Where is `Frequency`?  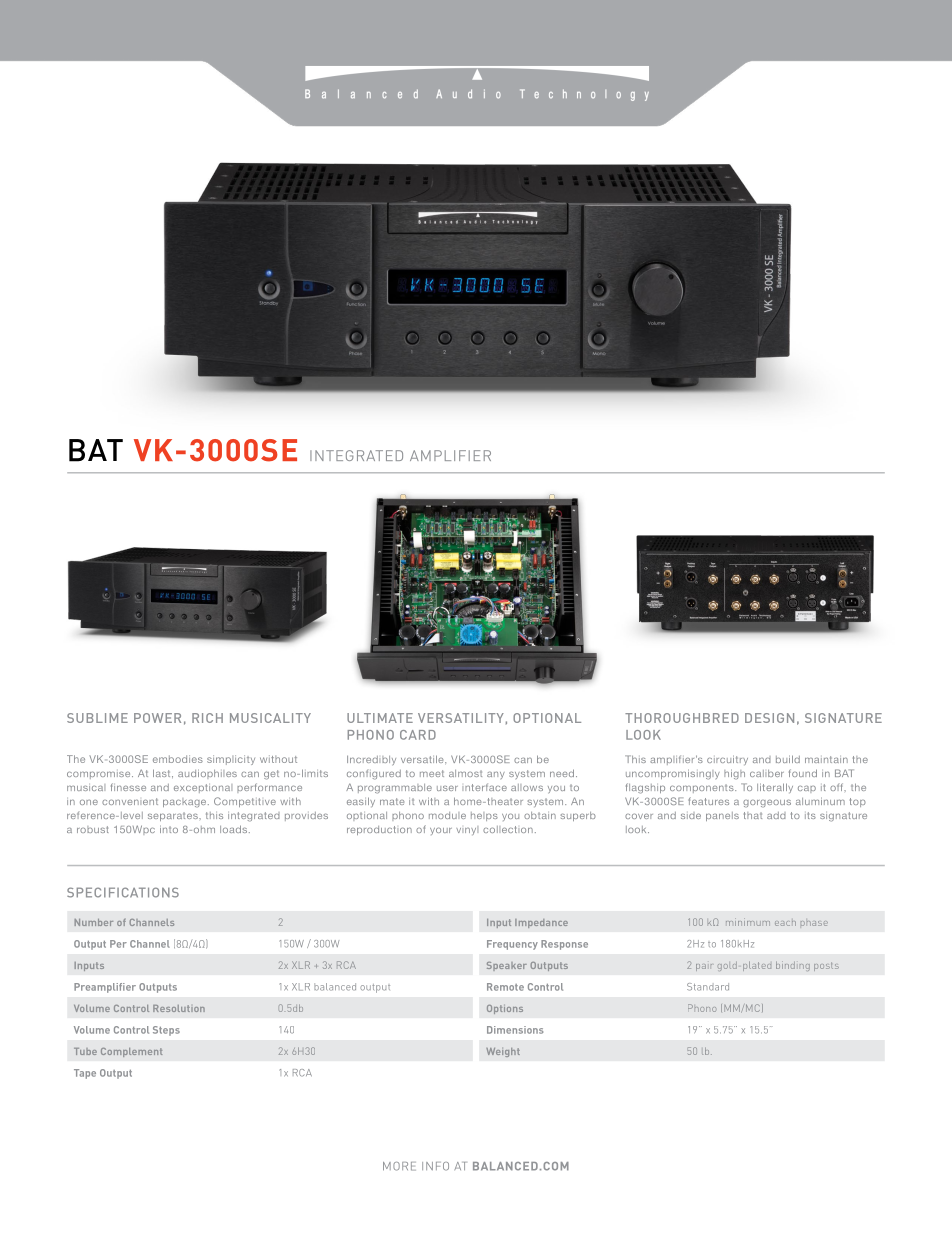 Frequency is located at coordinates (512, 945).
